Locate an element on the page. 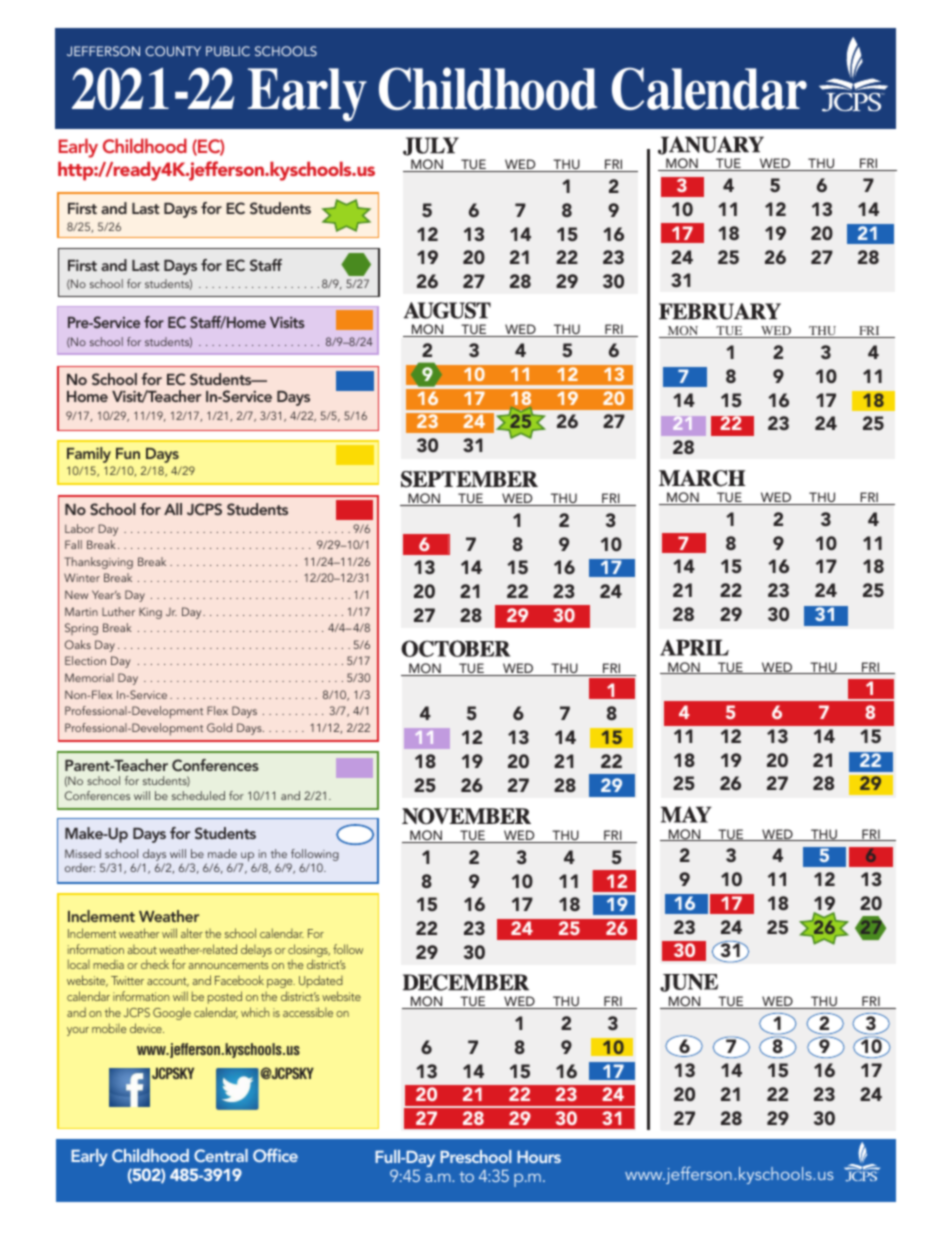  JANUARY is located at coordinates (711, 145).
